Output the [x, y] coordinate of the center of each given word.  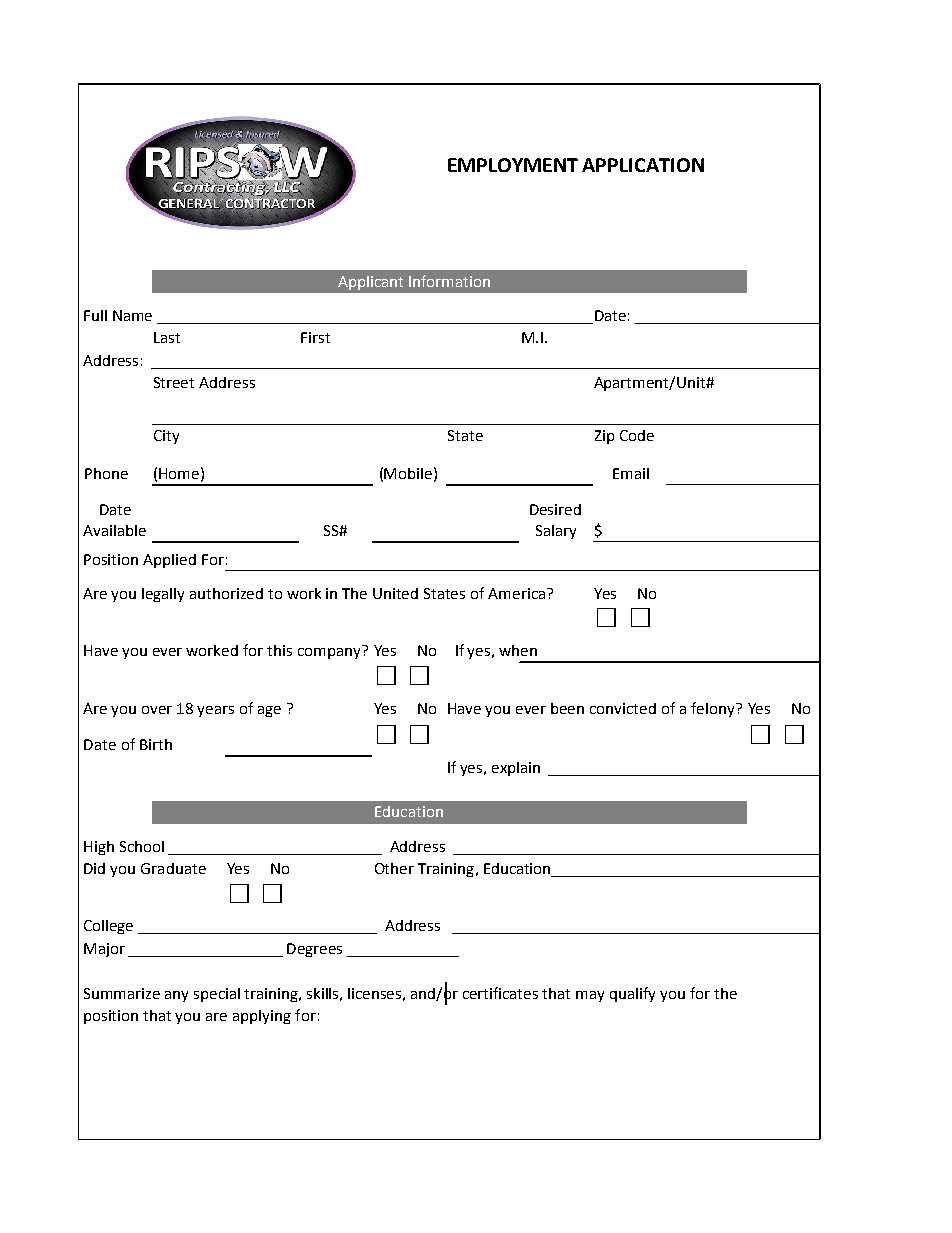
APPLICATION [643, 165]
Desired [555, 509]
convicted [623, 708]
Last [167, 337]
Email [631, 473]
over [157, 710]
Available [114, 530]
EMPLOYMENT [513, 165]
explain [516, 769]
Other [394, 868]
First [315, 337]
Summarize [122, 993]
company [330, 652]
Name [132, 315]
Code [637, 435]
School [142, 846]
